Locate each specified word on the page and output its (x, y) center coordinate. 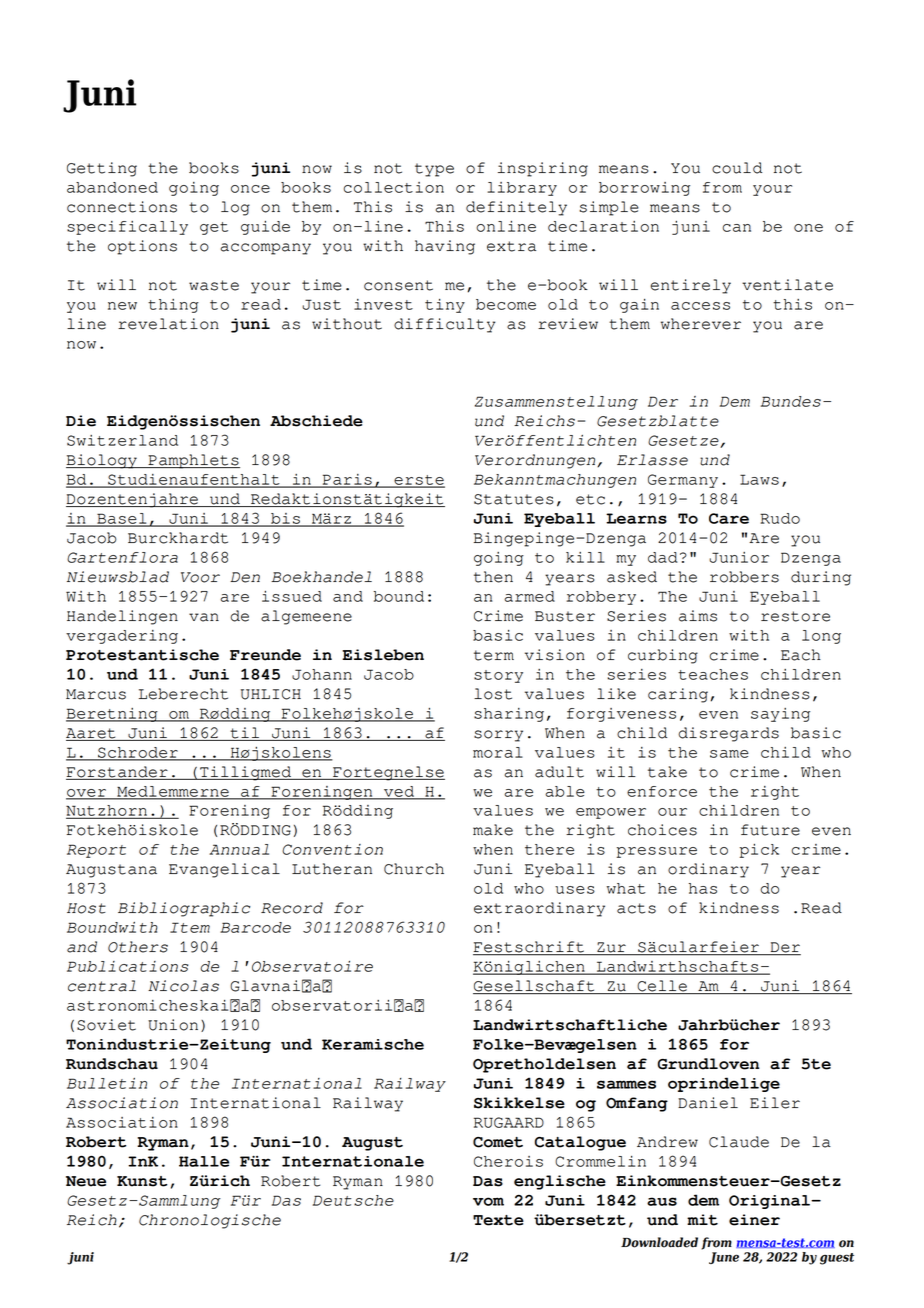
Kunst (142, 1181)
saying (780, 715)
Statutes (514, 499)
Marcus (96, 694)
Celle (662, 987)
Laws (759, 479)
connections (122, 207)
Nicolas (183, 986)
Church (414, 869)
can (737, 228)
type (434, 170)
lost (493, 694)
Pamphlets (193, 461)
